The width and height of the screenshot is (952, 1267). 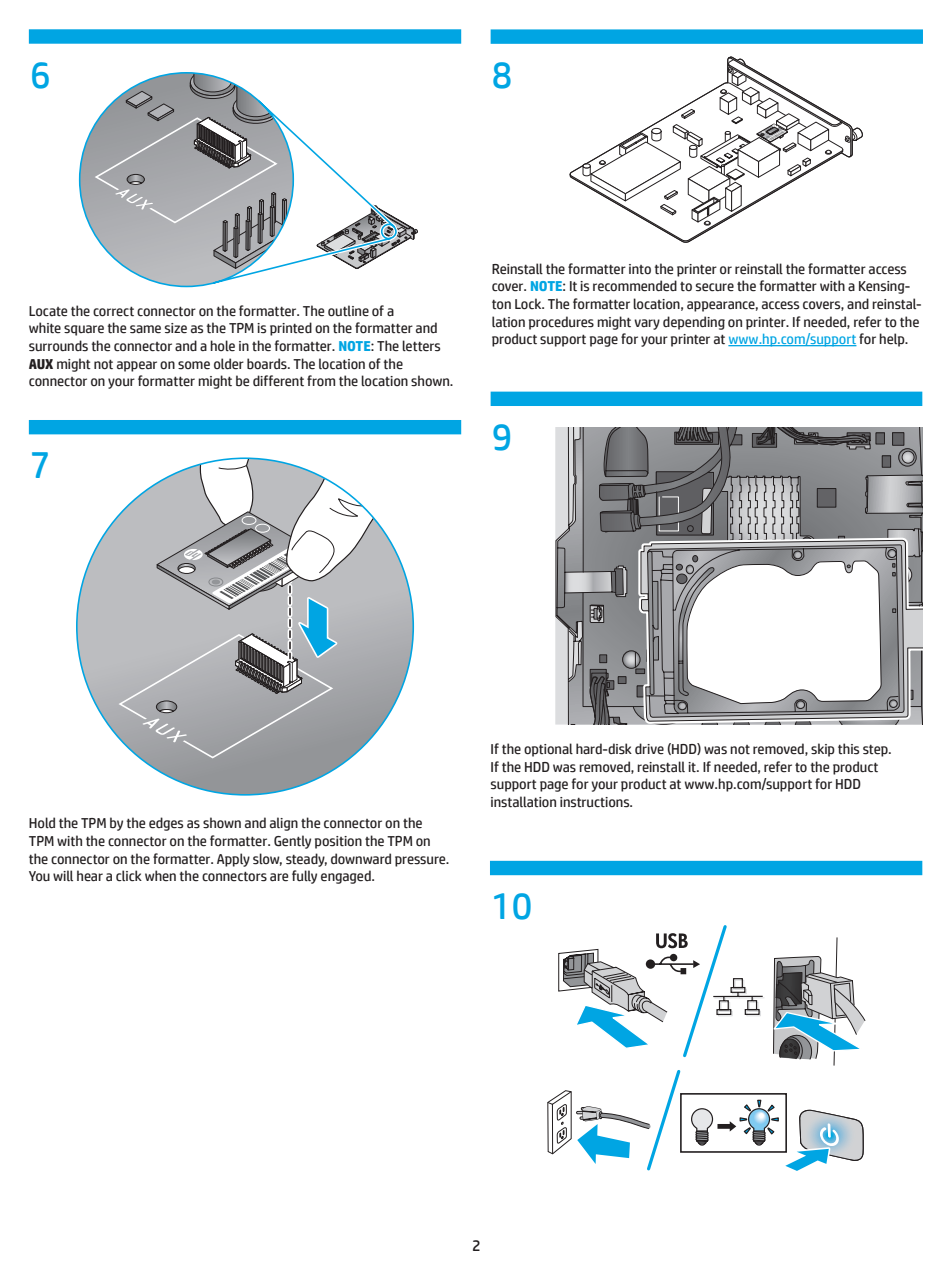 What do you see at coordinates (893, 340) in the screenshot?
I see `help` at bounding box center [893, 340].
